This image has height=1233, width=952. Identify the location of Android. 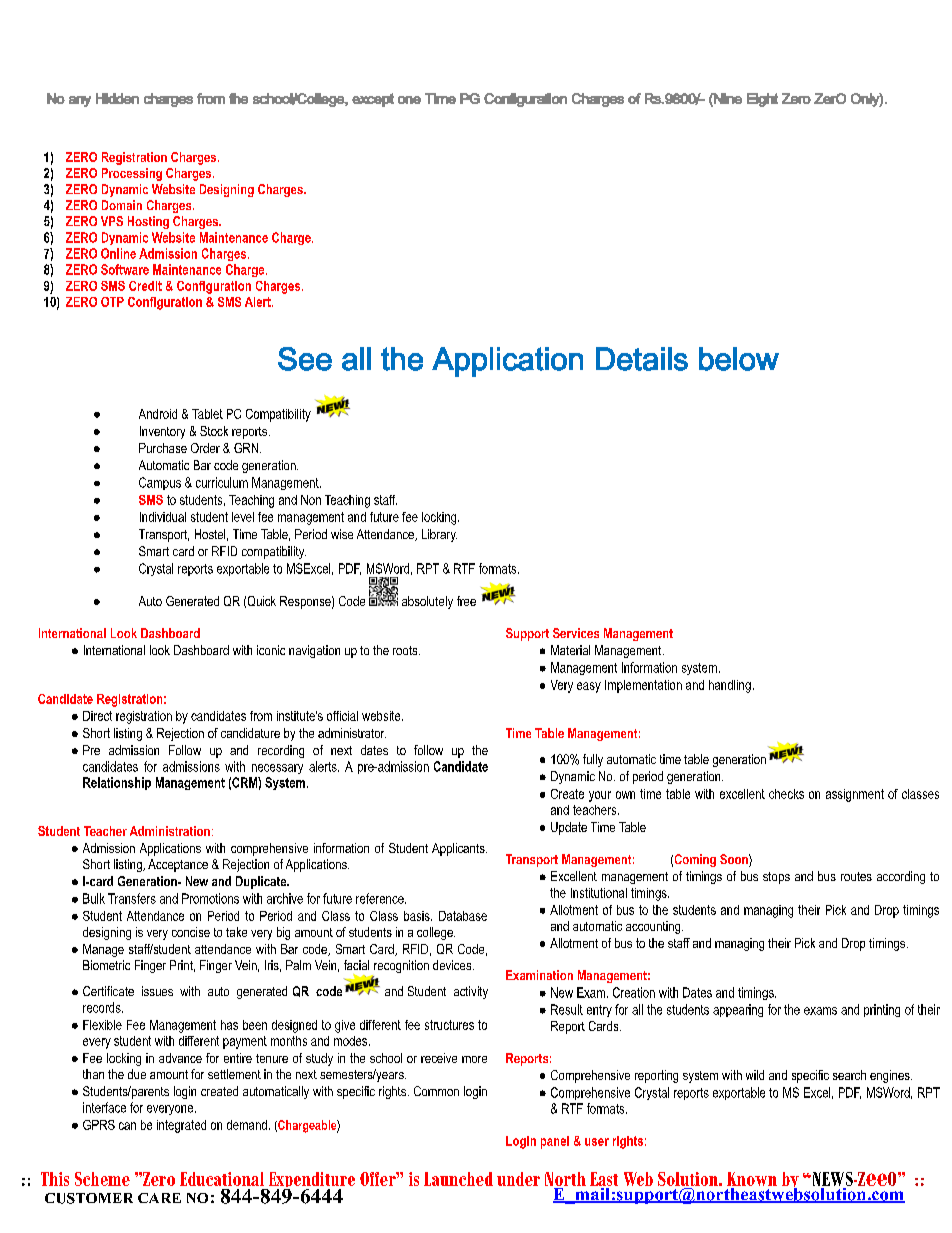
(158, 414).
